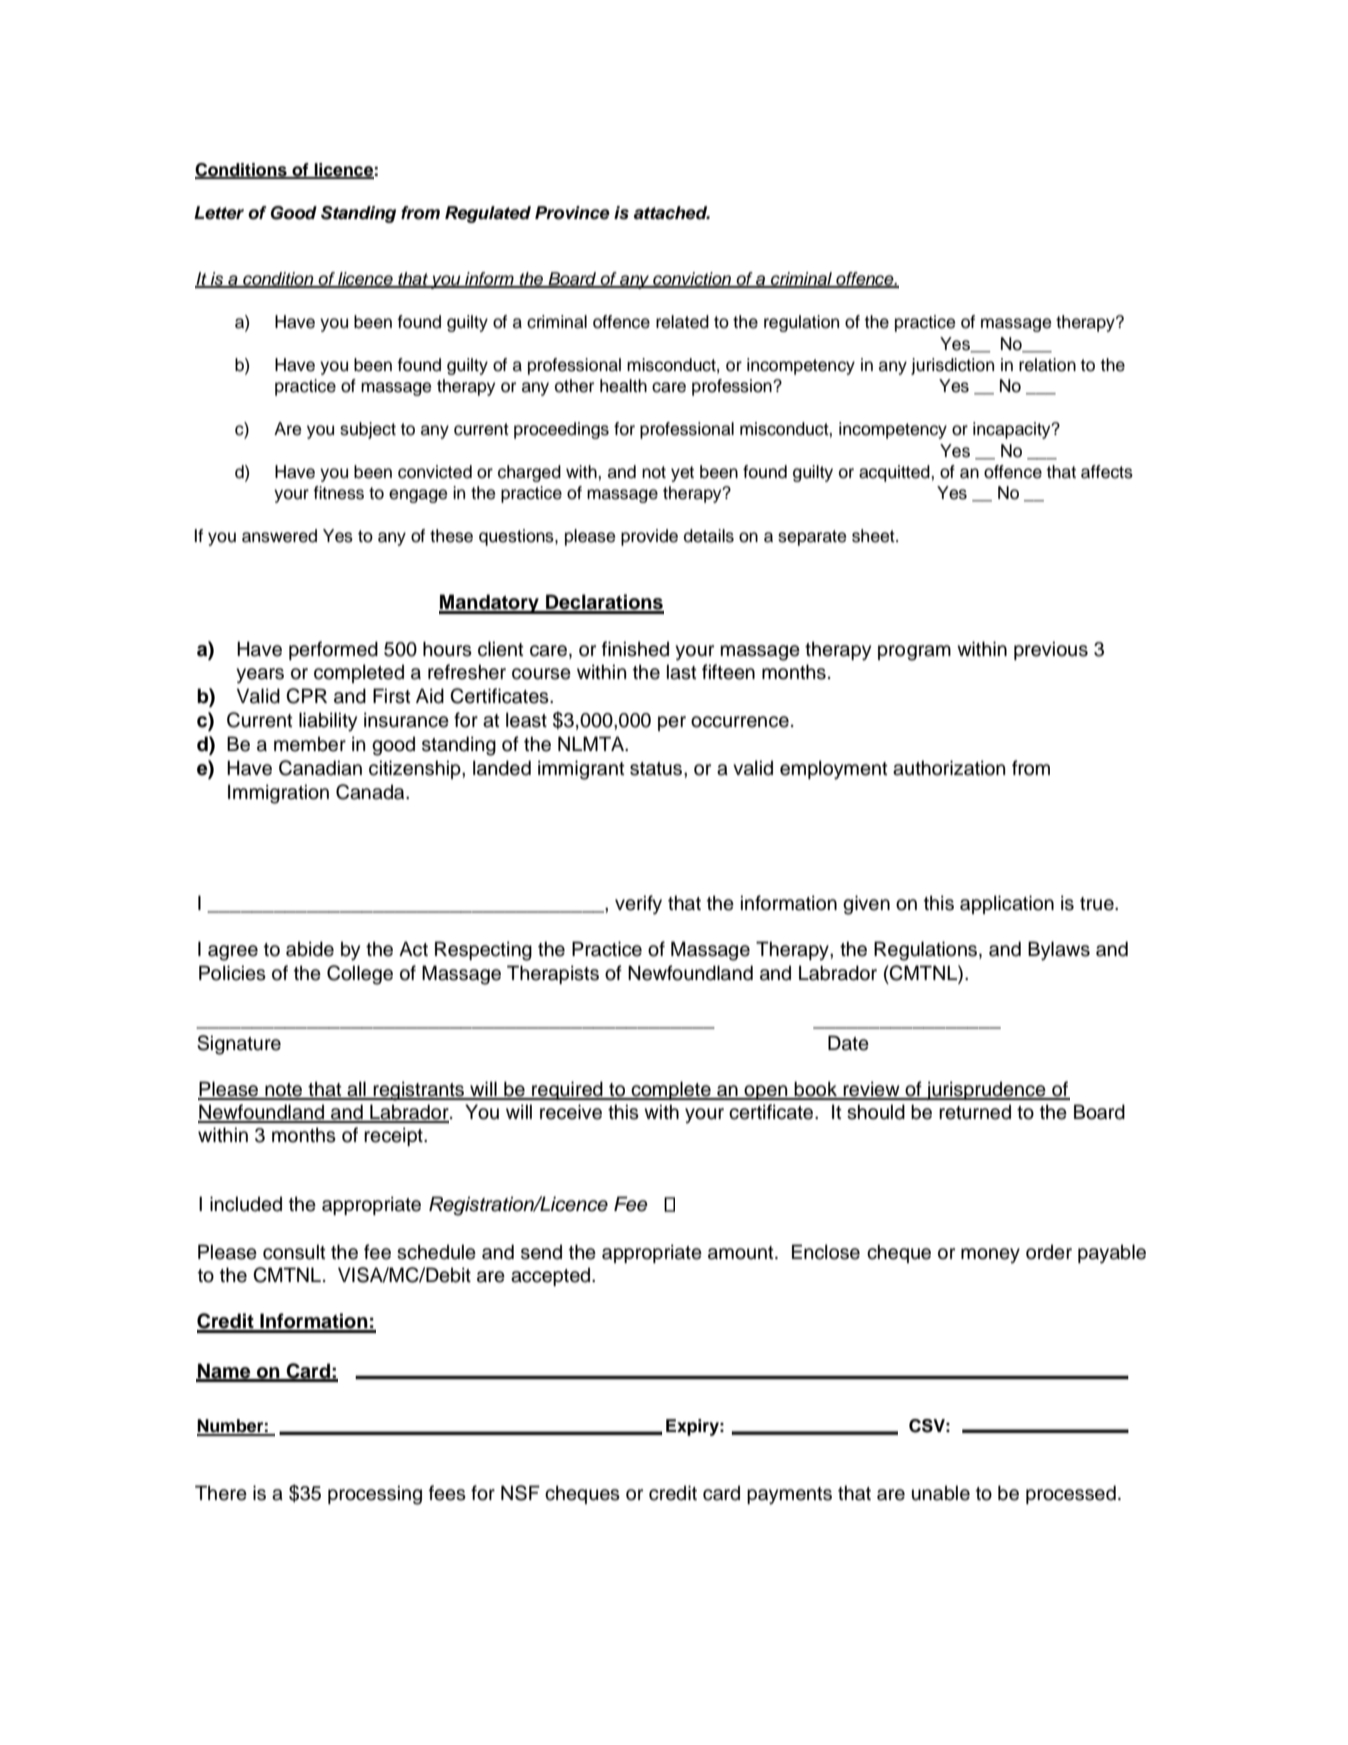  Describe the element at coordinates (279, 536) in the screenshot. I see `answered` at that location.
